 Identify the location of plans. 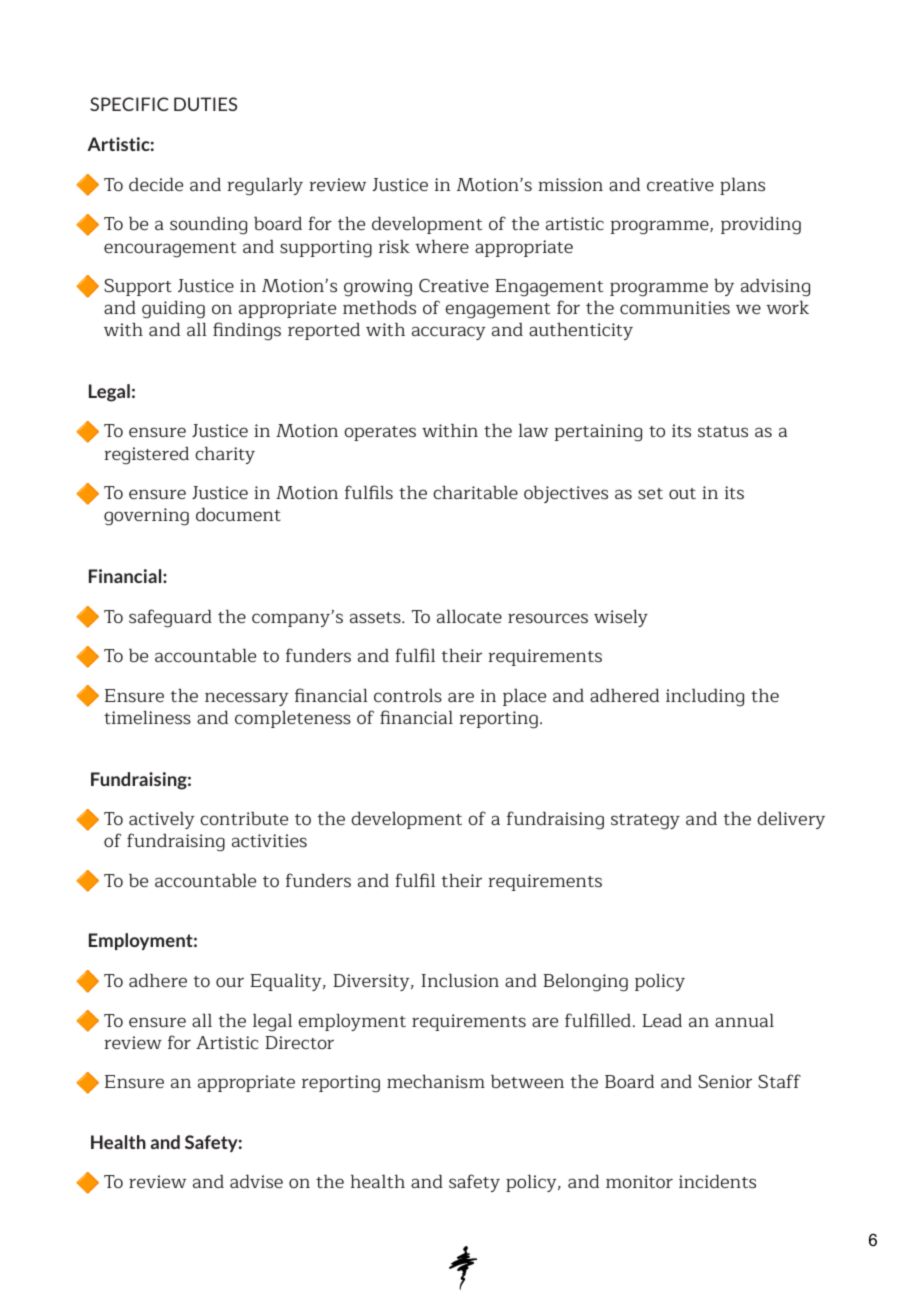
(742, 186).
